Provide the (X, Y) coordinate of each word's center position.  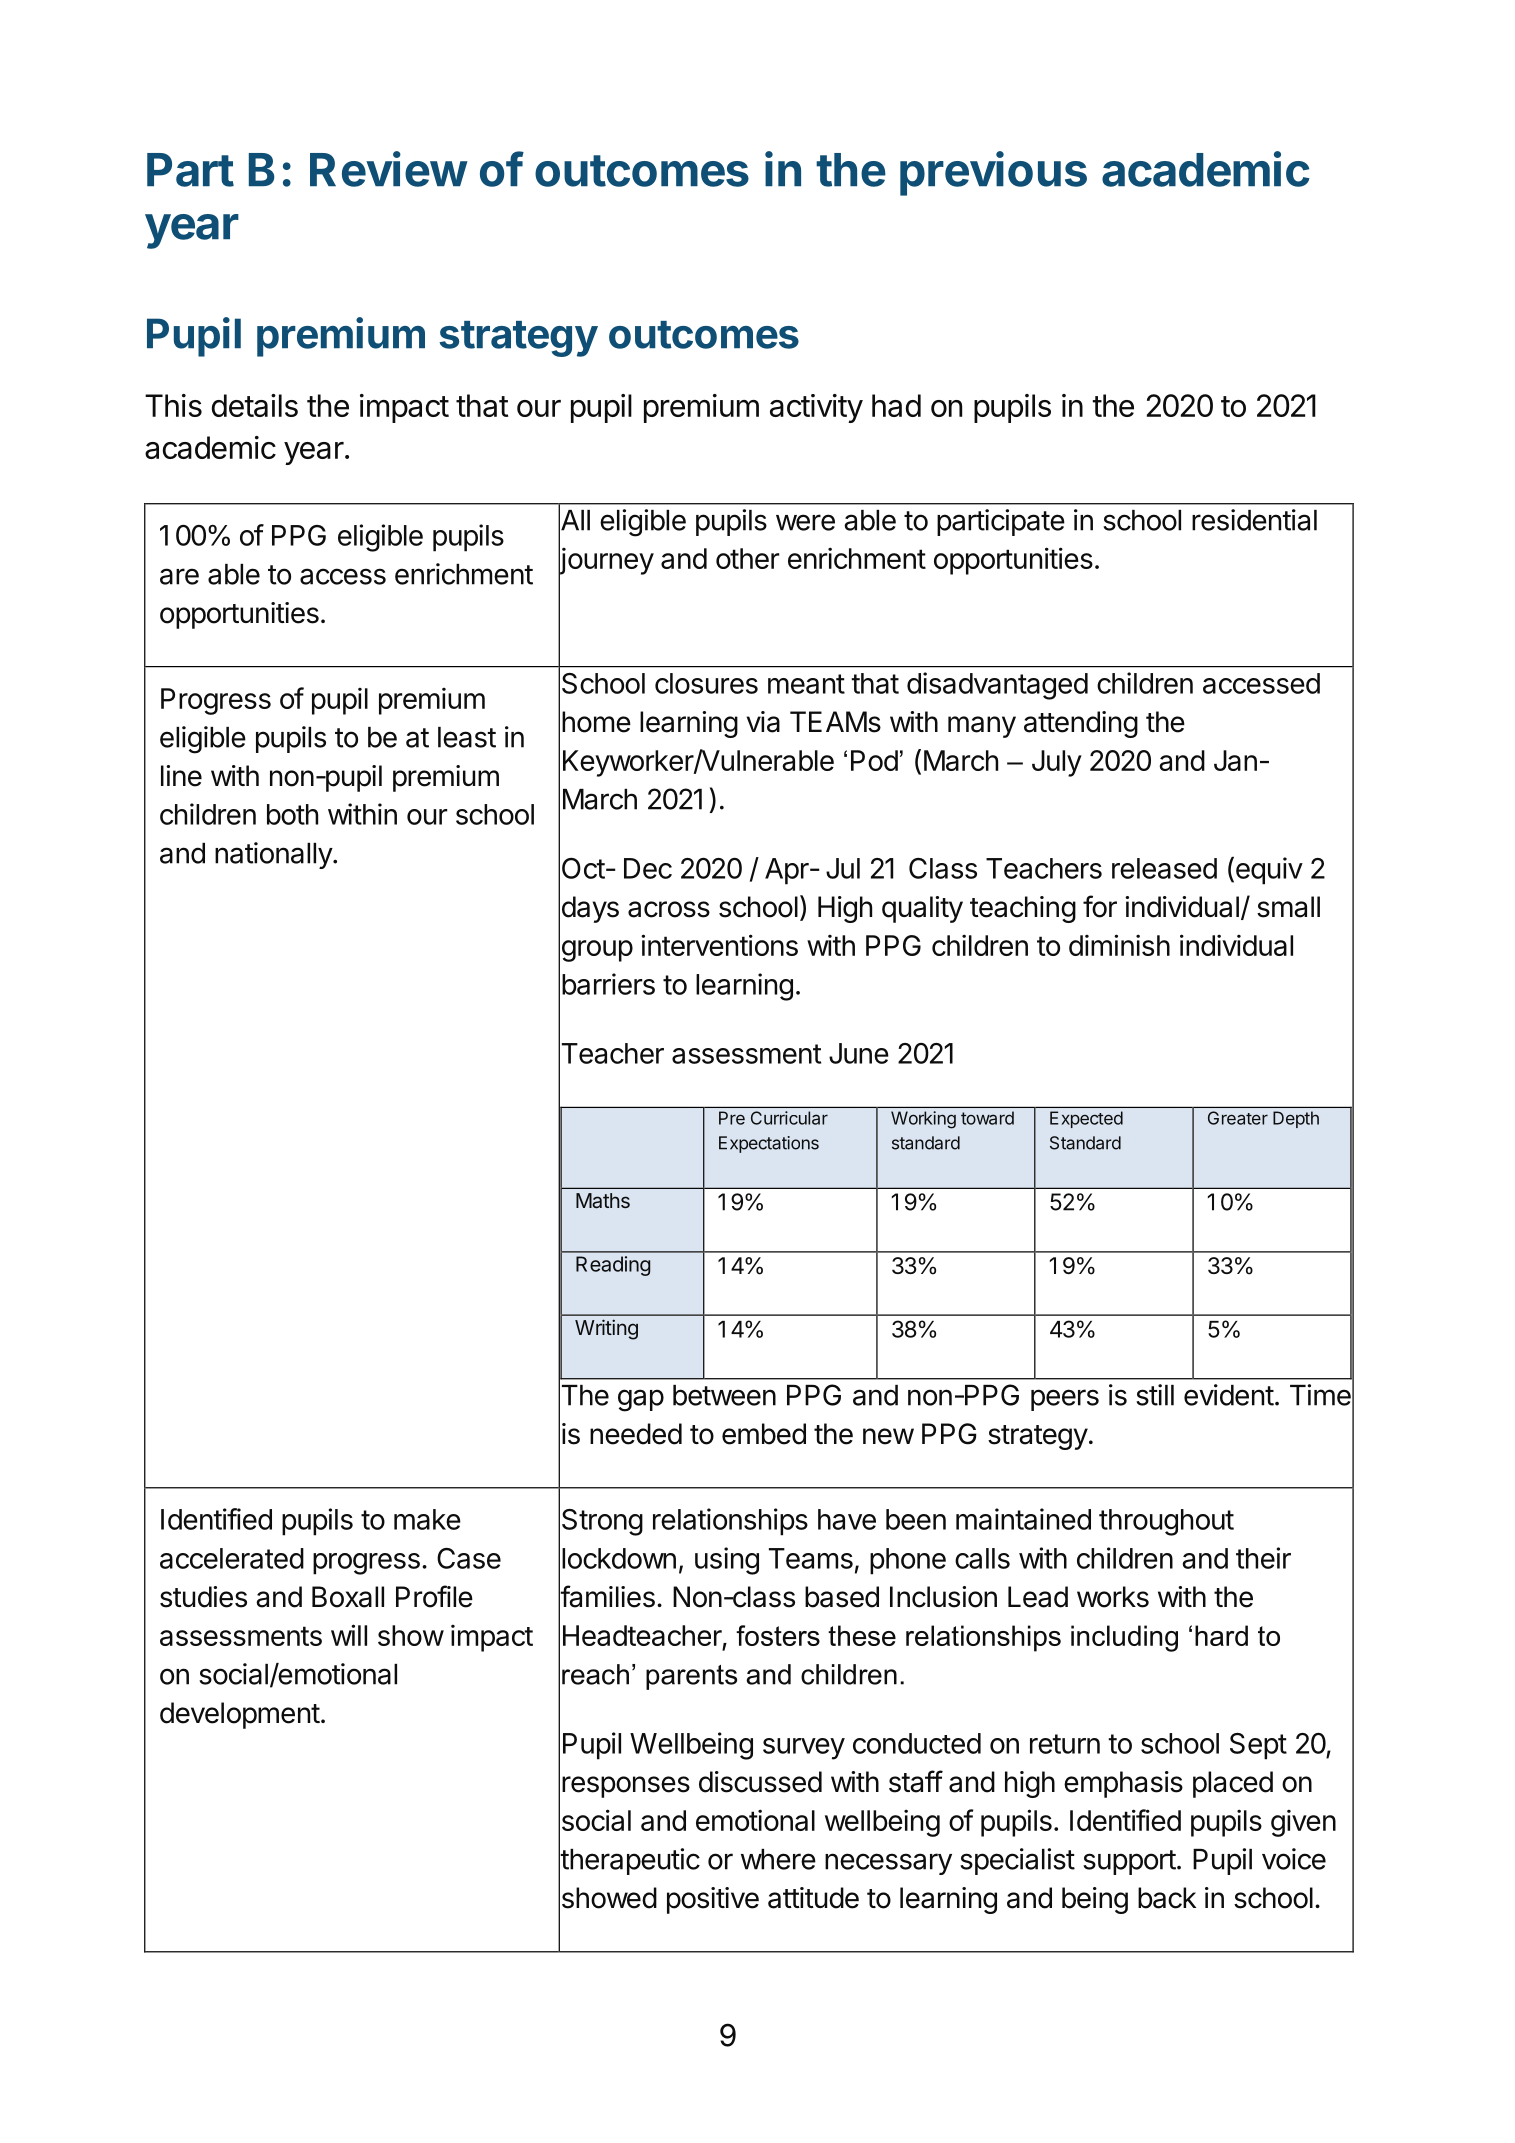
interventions (719, 945)
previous (993, 173)
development (240, 1715)
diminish (1119, 945)
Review (388, 169)
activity (816, 408)
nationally (274, 855)
